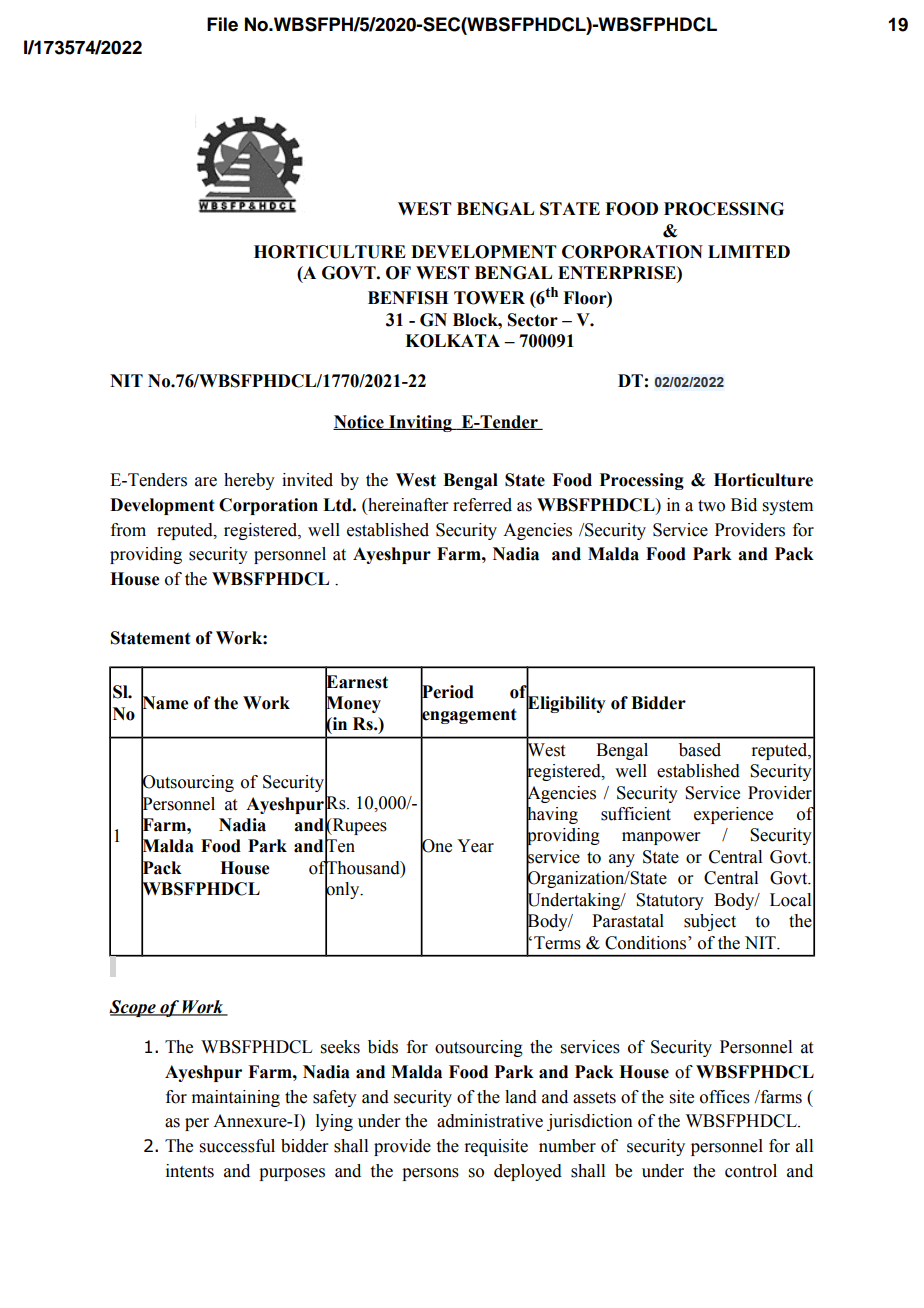 The image size is (924, 1308). I want to click on offices, so click(725, 1097).
